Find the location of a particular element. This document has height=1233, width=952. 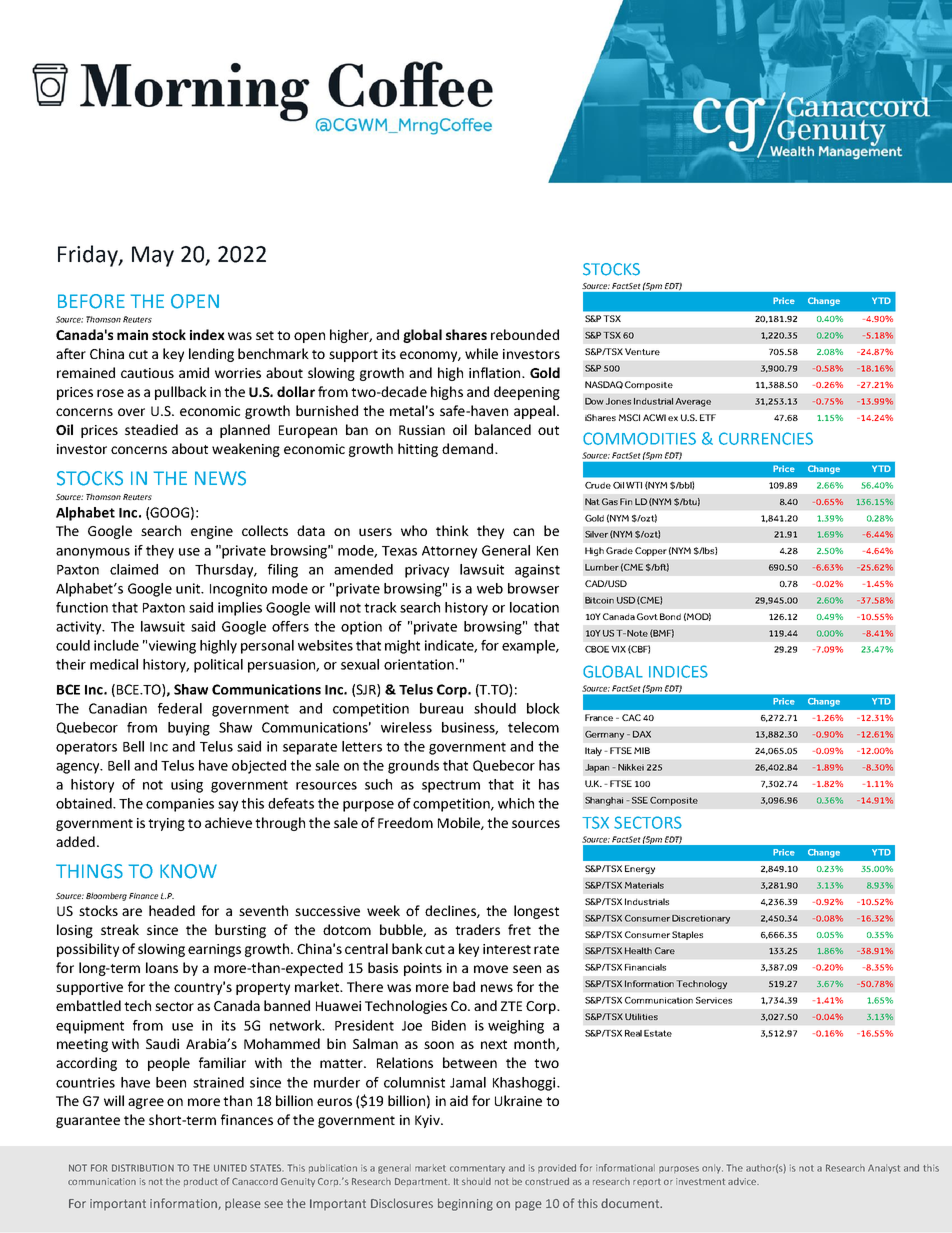

May is located at coordinates (153, 256).
